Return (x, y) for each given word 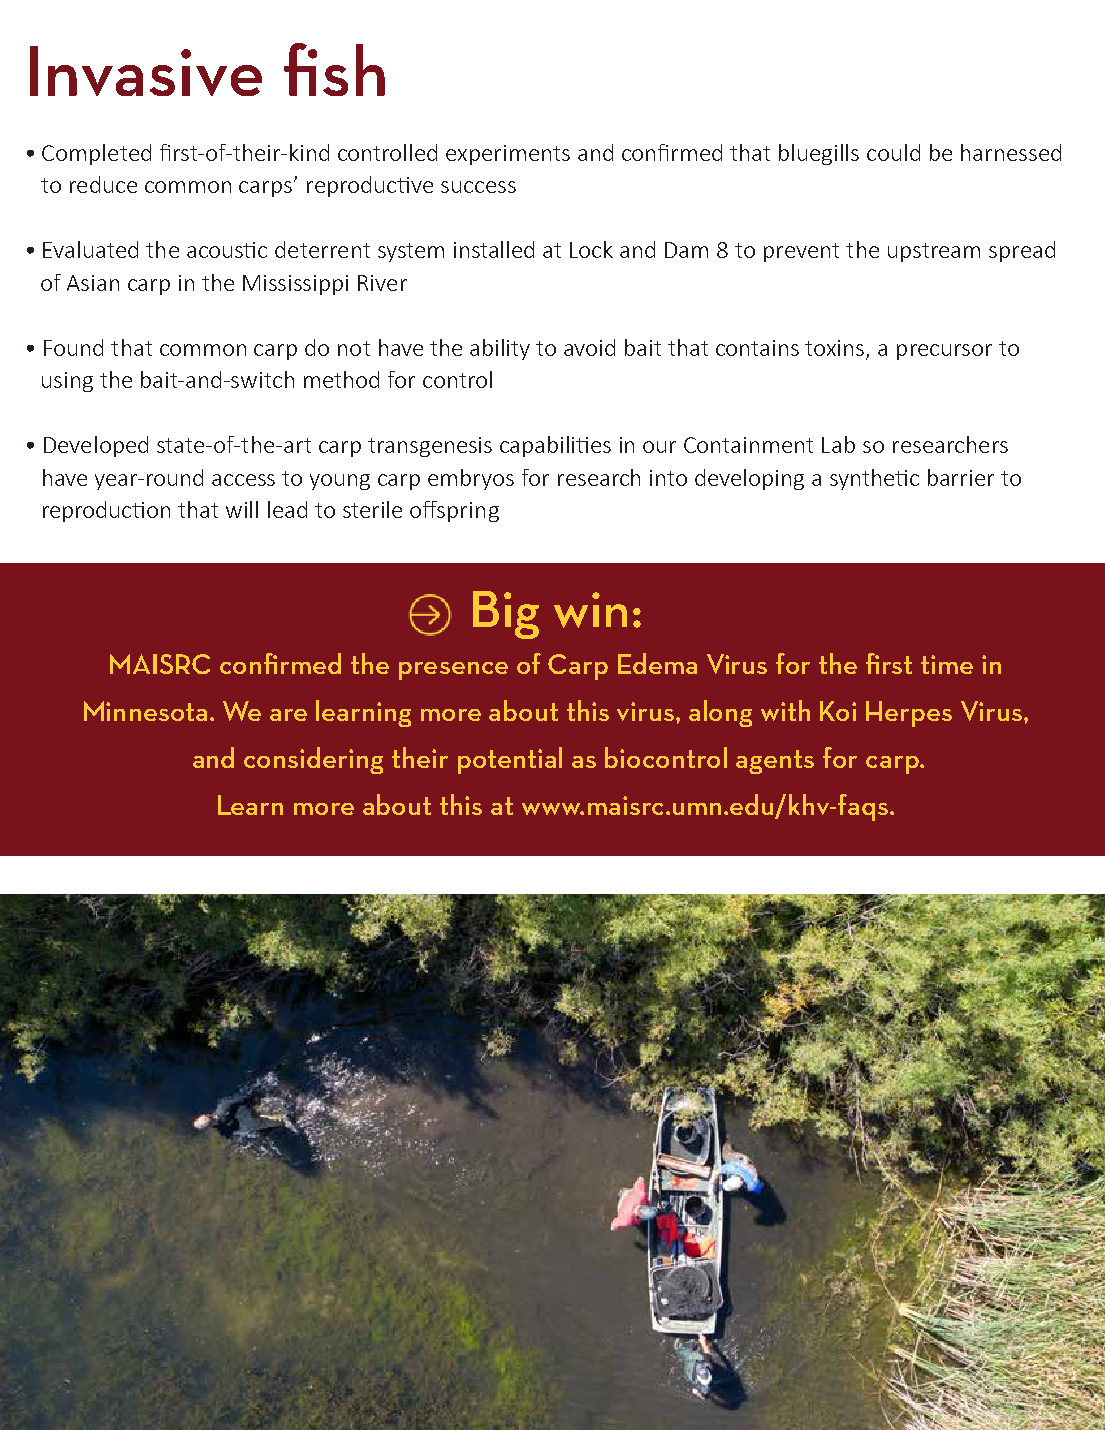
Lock (591, 249)
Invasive (146, 71)
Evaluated (90, 249)
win (590, 610)
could (893, 152)
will (242, 509)
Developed (96, 446)
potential (510, 760)
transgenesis (430, 447)
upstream (934, 252)
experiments (508, 155)
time (947, 664)
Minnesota (145, 711)
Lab (838, 444)
